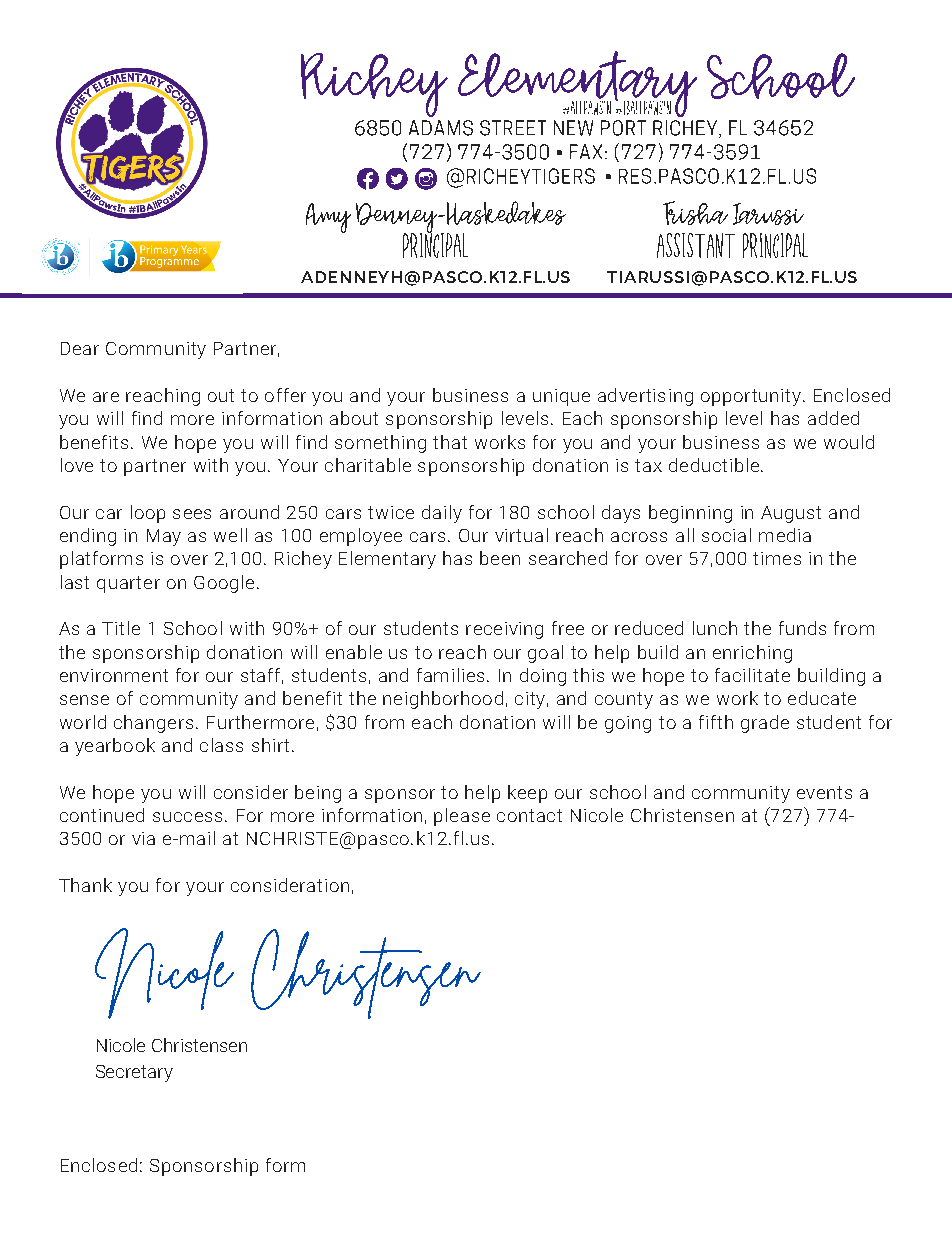 The image size is (952, 1233). What do you see at coordinates (714, 465) in the document?
I see `deductible` at bounding box center [714, 465].
